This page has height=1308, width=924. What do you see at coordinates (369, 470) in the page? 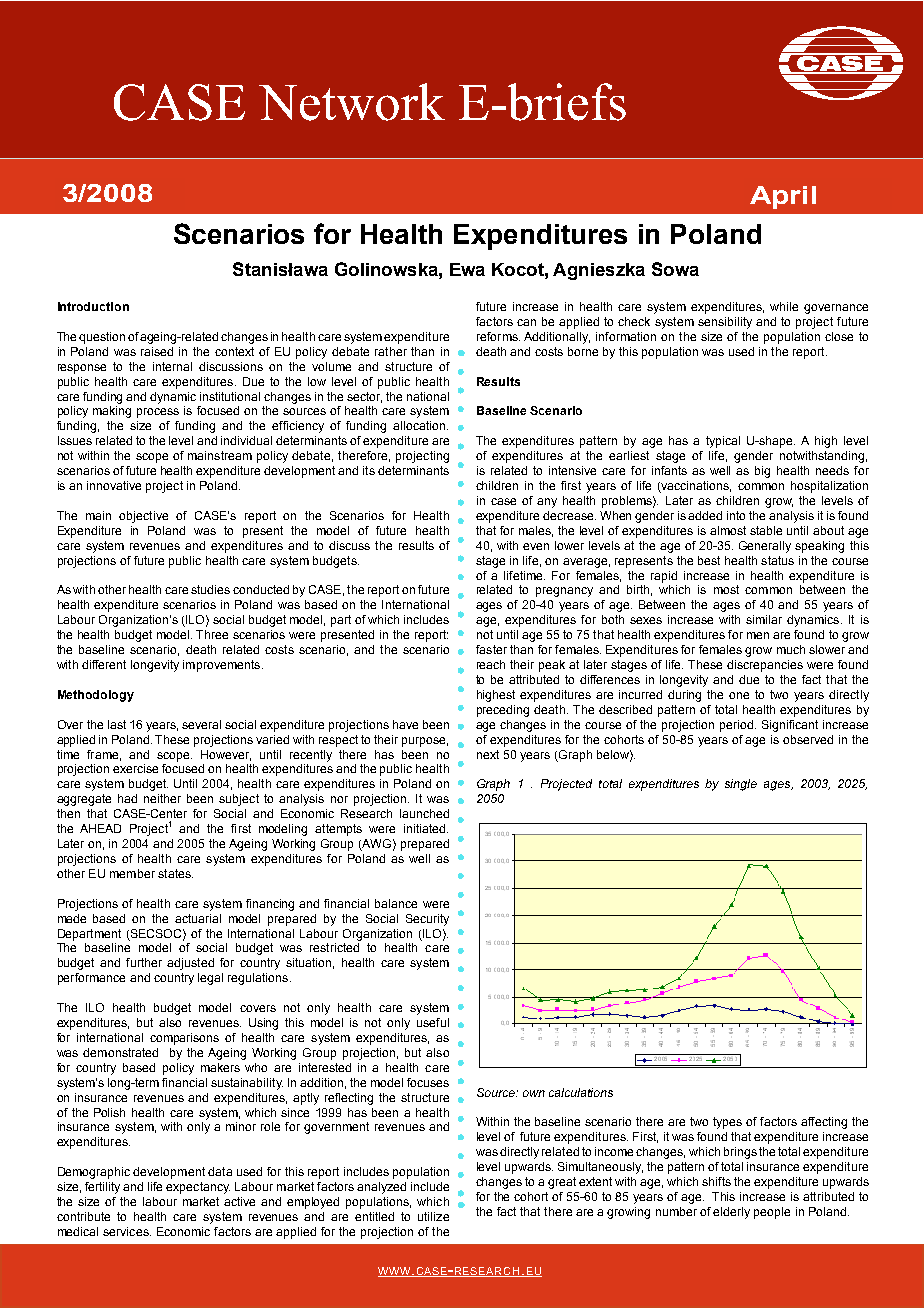
I see `its` at bounding box center [369, 470].
